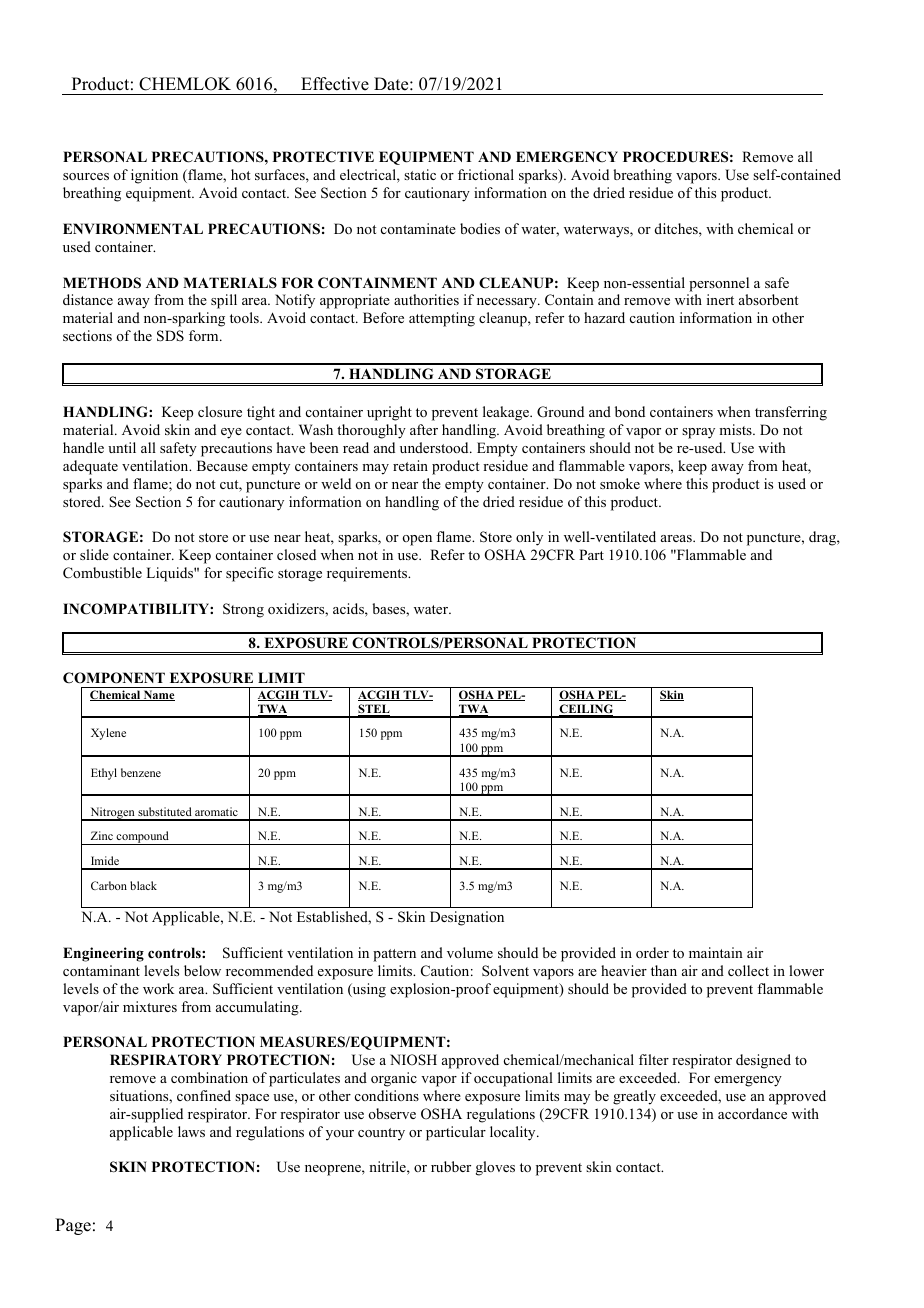 The height and width of the screenshot is (1308, 924). I want to click on black, so click(143, 885).
